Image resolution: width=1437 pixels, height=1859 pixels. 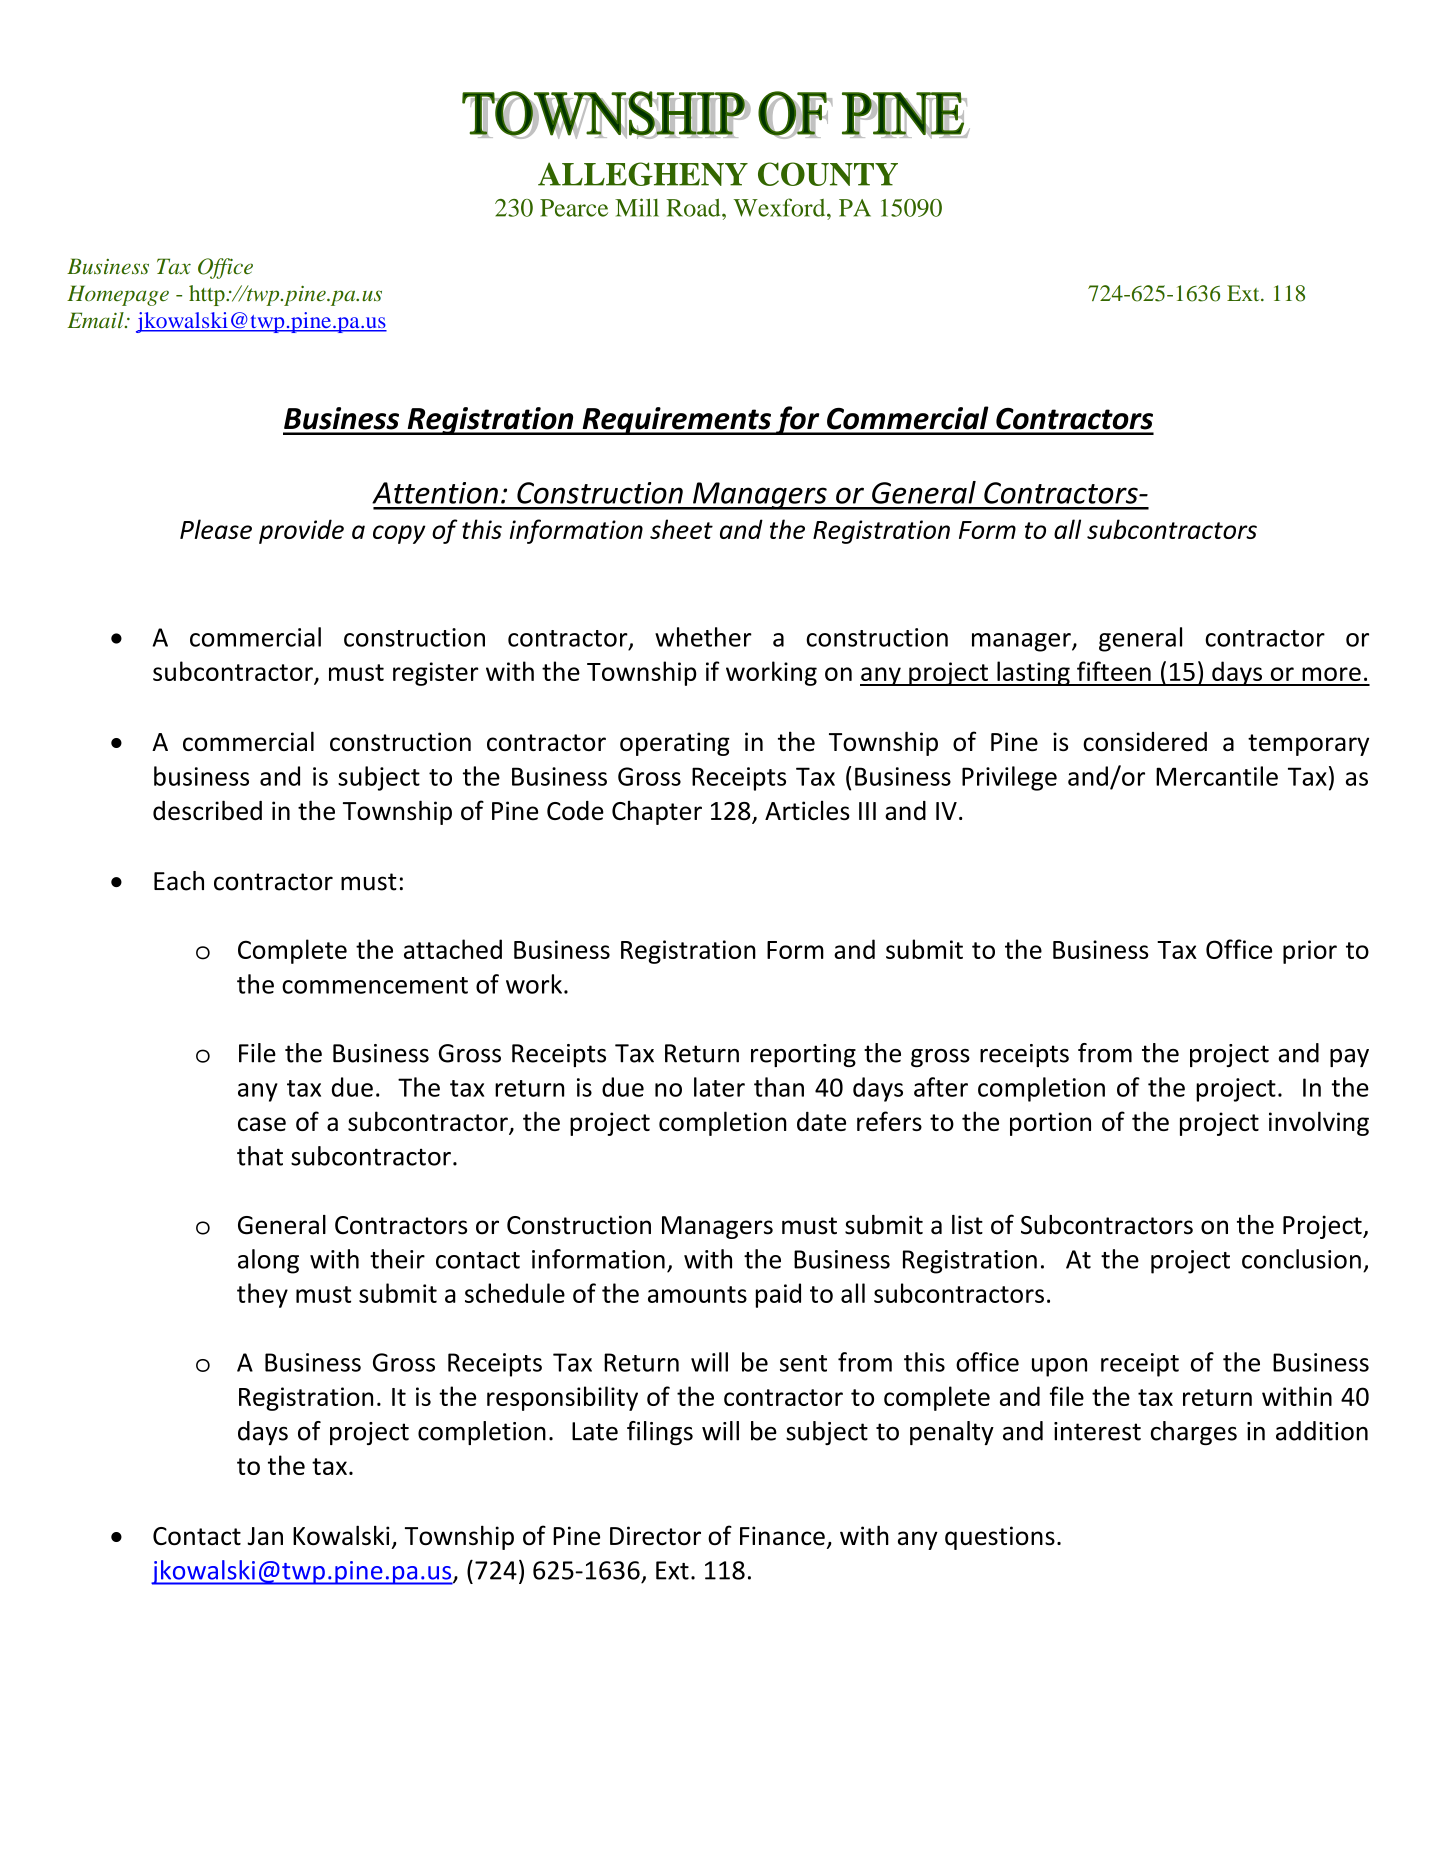 What do you see at coordinates (118, 295) in the screenshot?
I see `Homepage` at bounding box center [118, 295].
